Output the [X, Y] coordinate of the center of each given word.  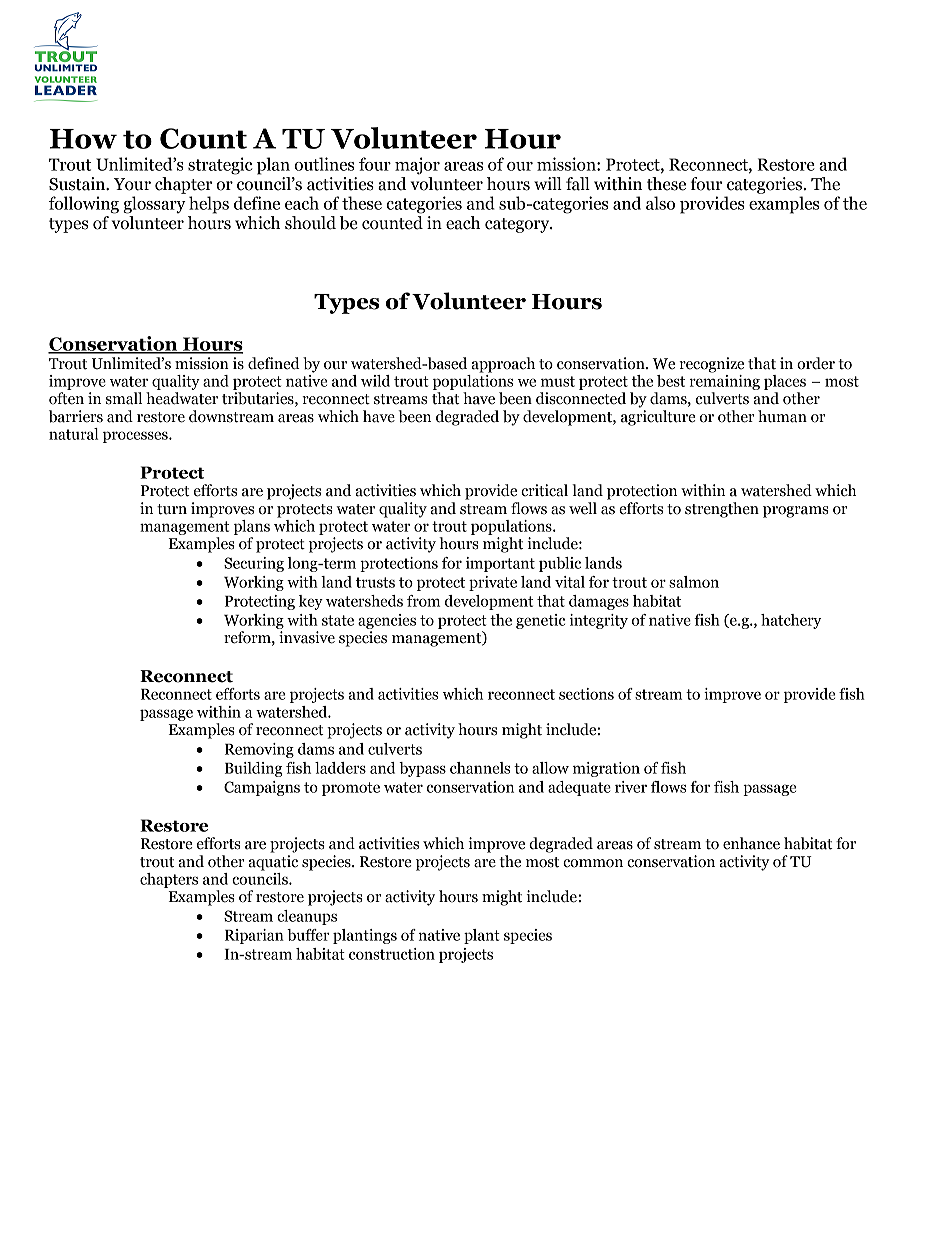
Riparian [254, 936]
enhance [751, 843]
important [500, 564]
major [417, 166]
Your [132, 184]
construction [392, 954]
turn [172, 509]
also [660, 203]
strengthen [722, 510]
